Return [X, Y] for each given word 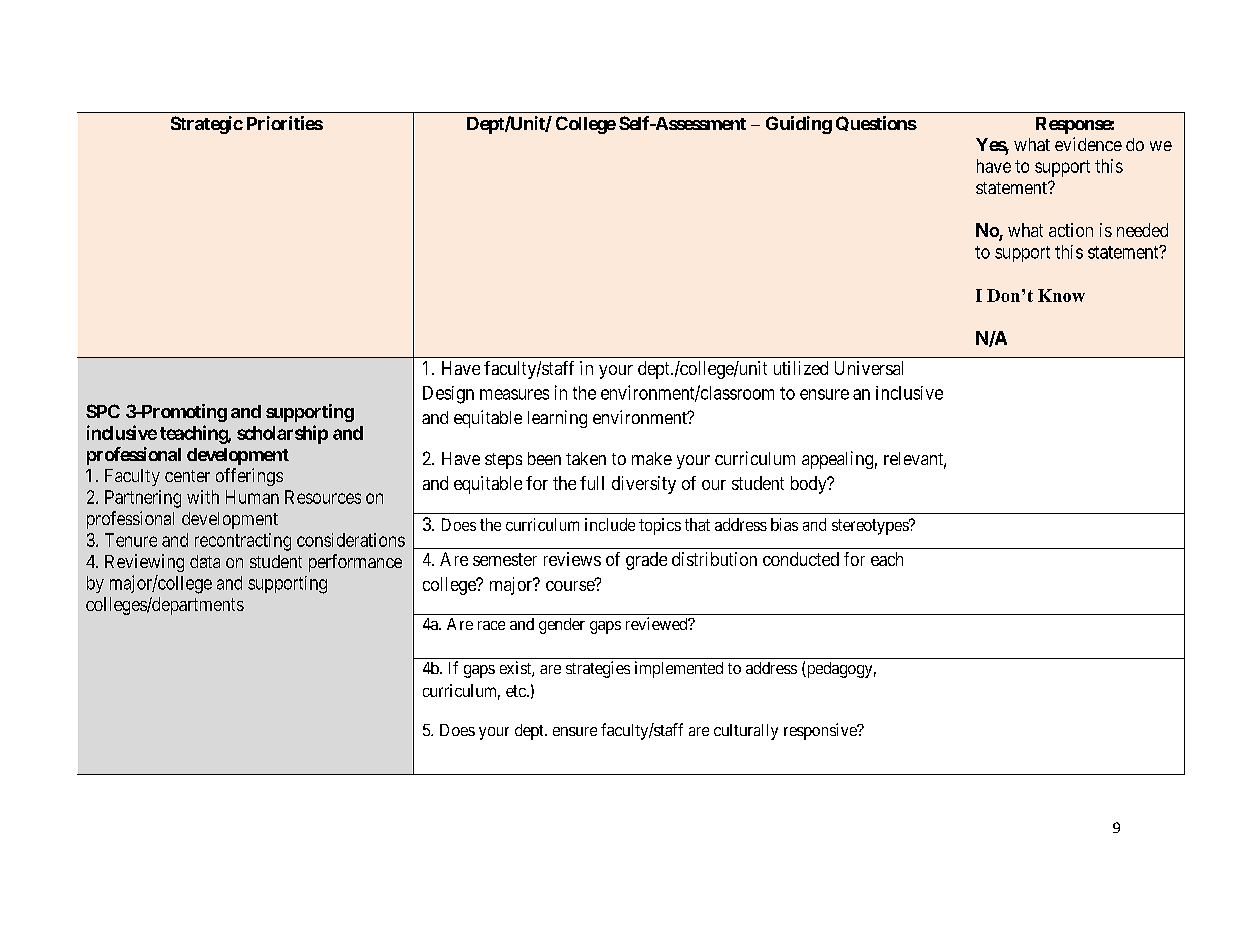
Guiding [799, 125]
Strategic [207, 125]
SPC [103, 411]
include [610, 524]
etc [516, 691]
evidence [1088, 144]
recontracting [243, 542]
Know [1061, 295]
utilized [801, 368]
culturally [746, 732]
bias [784, 524]
